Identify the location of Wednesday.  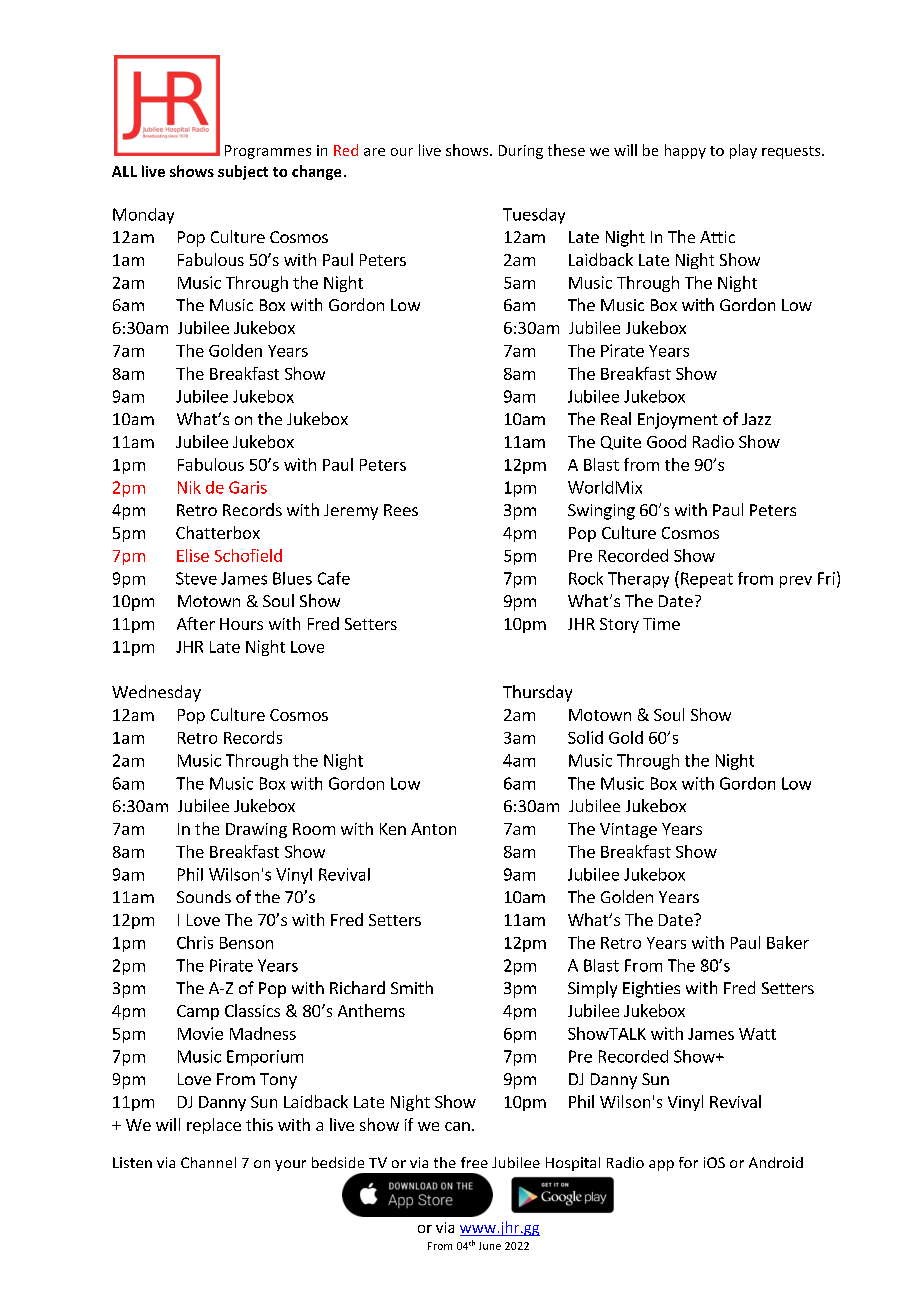
(156, 693).
